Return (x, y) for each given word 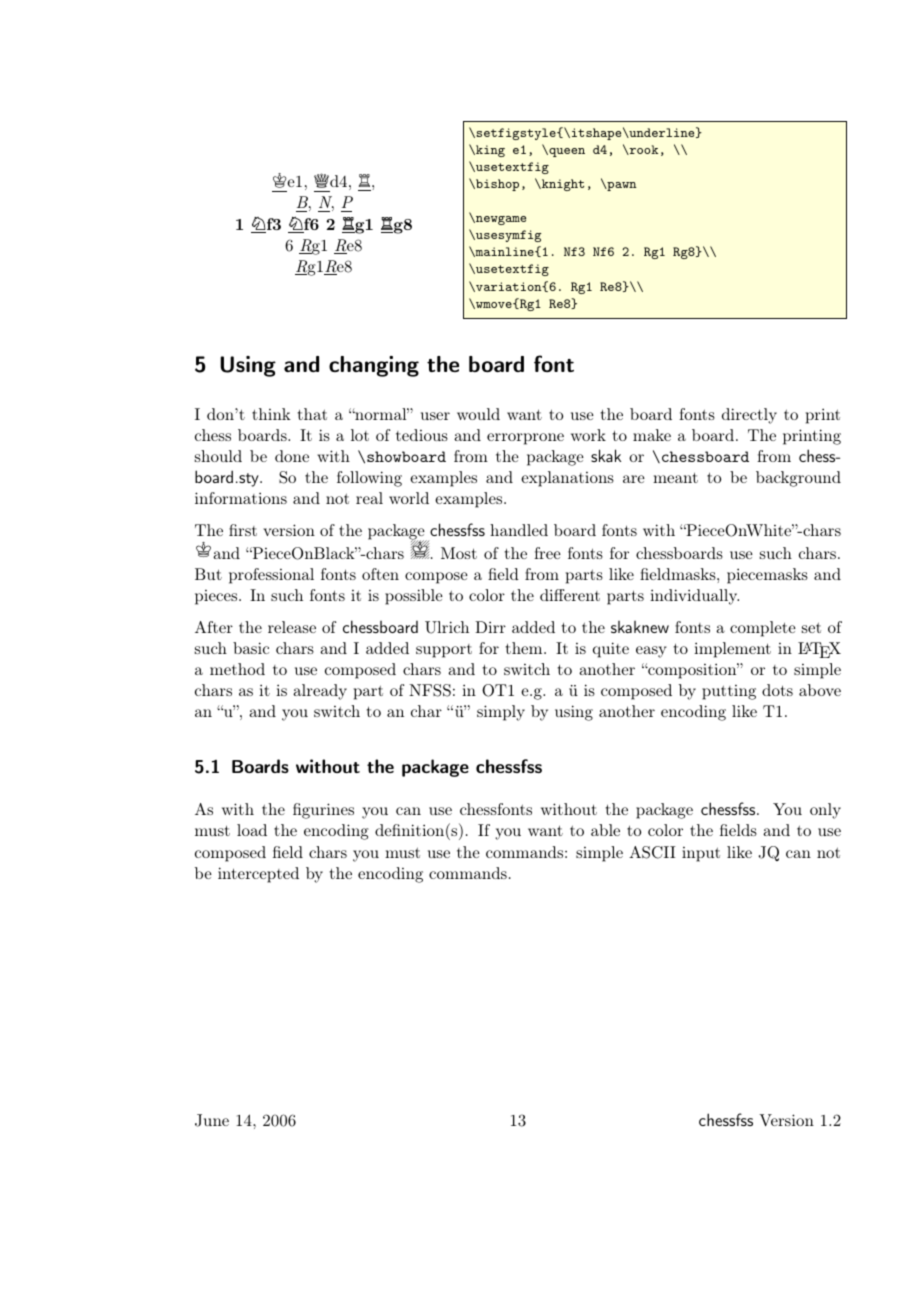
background (798, 479)
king (489, 151)
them (525, 648)
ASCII (652, 852)
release (292, 627)
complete (763, 629)
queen (566, 152)
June (212, 1120)
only (825, 811)
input (701, 854)
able (605, 830)
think (271, 414)
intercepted (258, 875)
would (478, 414)
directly (749, 416)
